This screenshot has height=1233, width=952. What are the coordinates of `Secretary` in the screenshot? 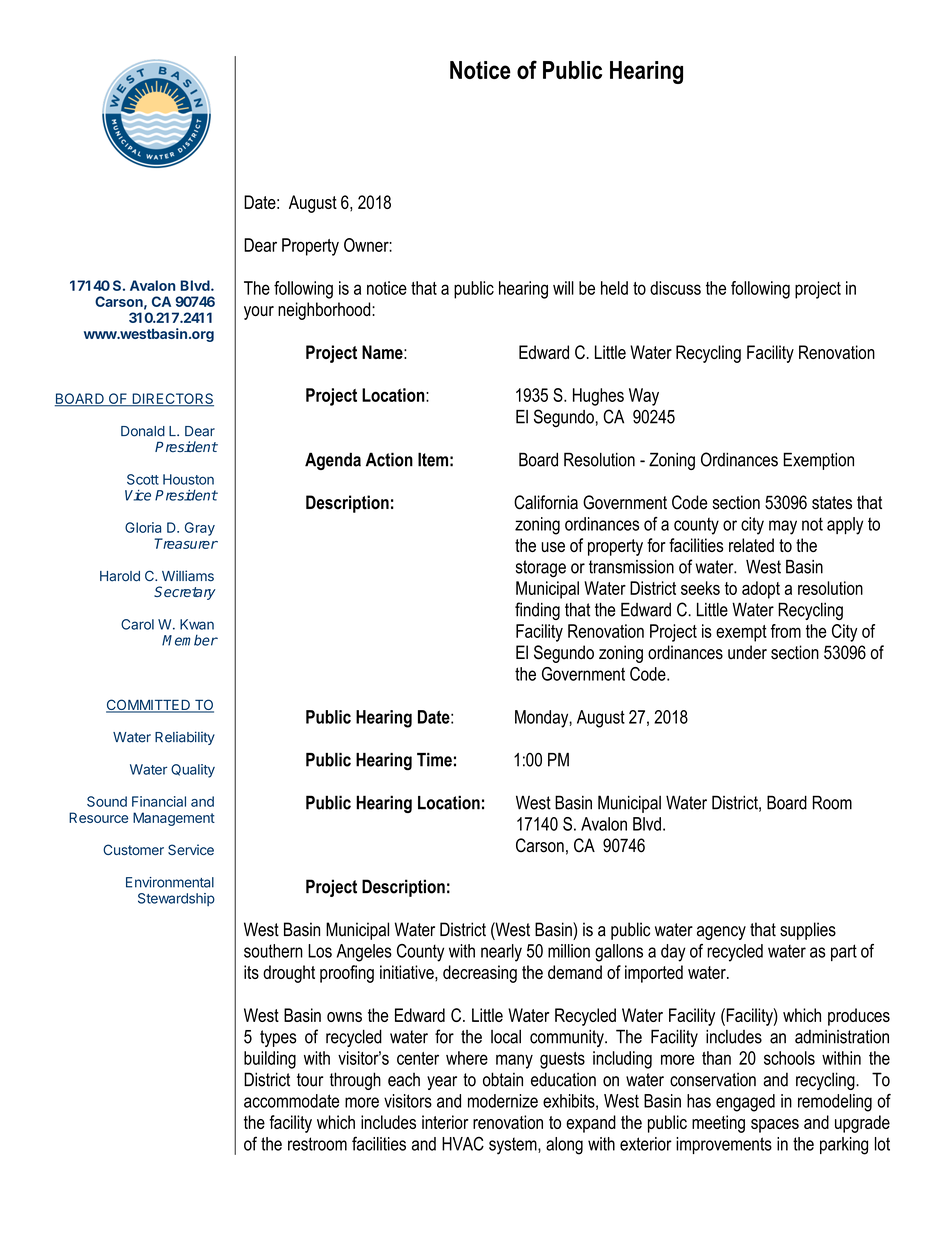 It's located at (185, 593).
